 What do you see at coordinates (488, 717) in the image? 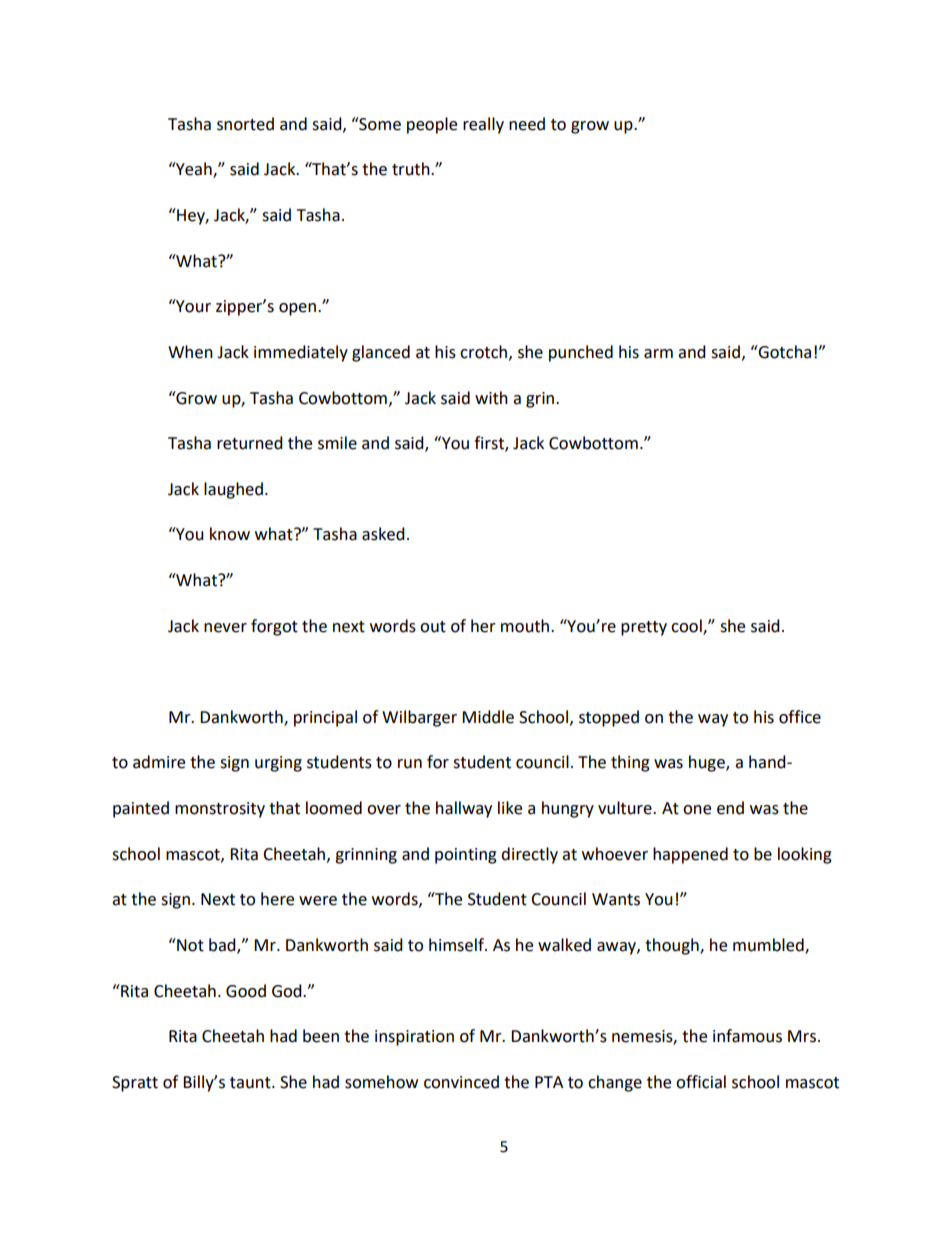
I see `Middle` at bounding box center [488, 717].
